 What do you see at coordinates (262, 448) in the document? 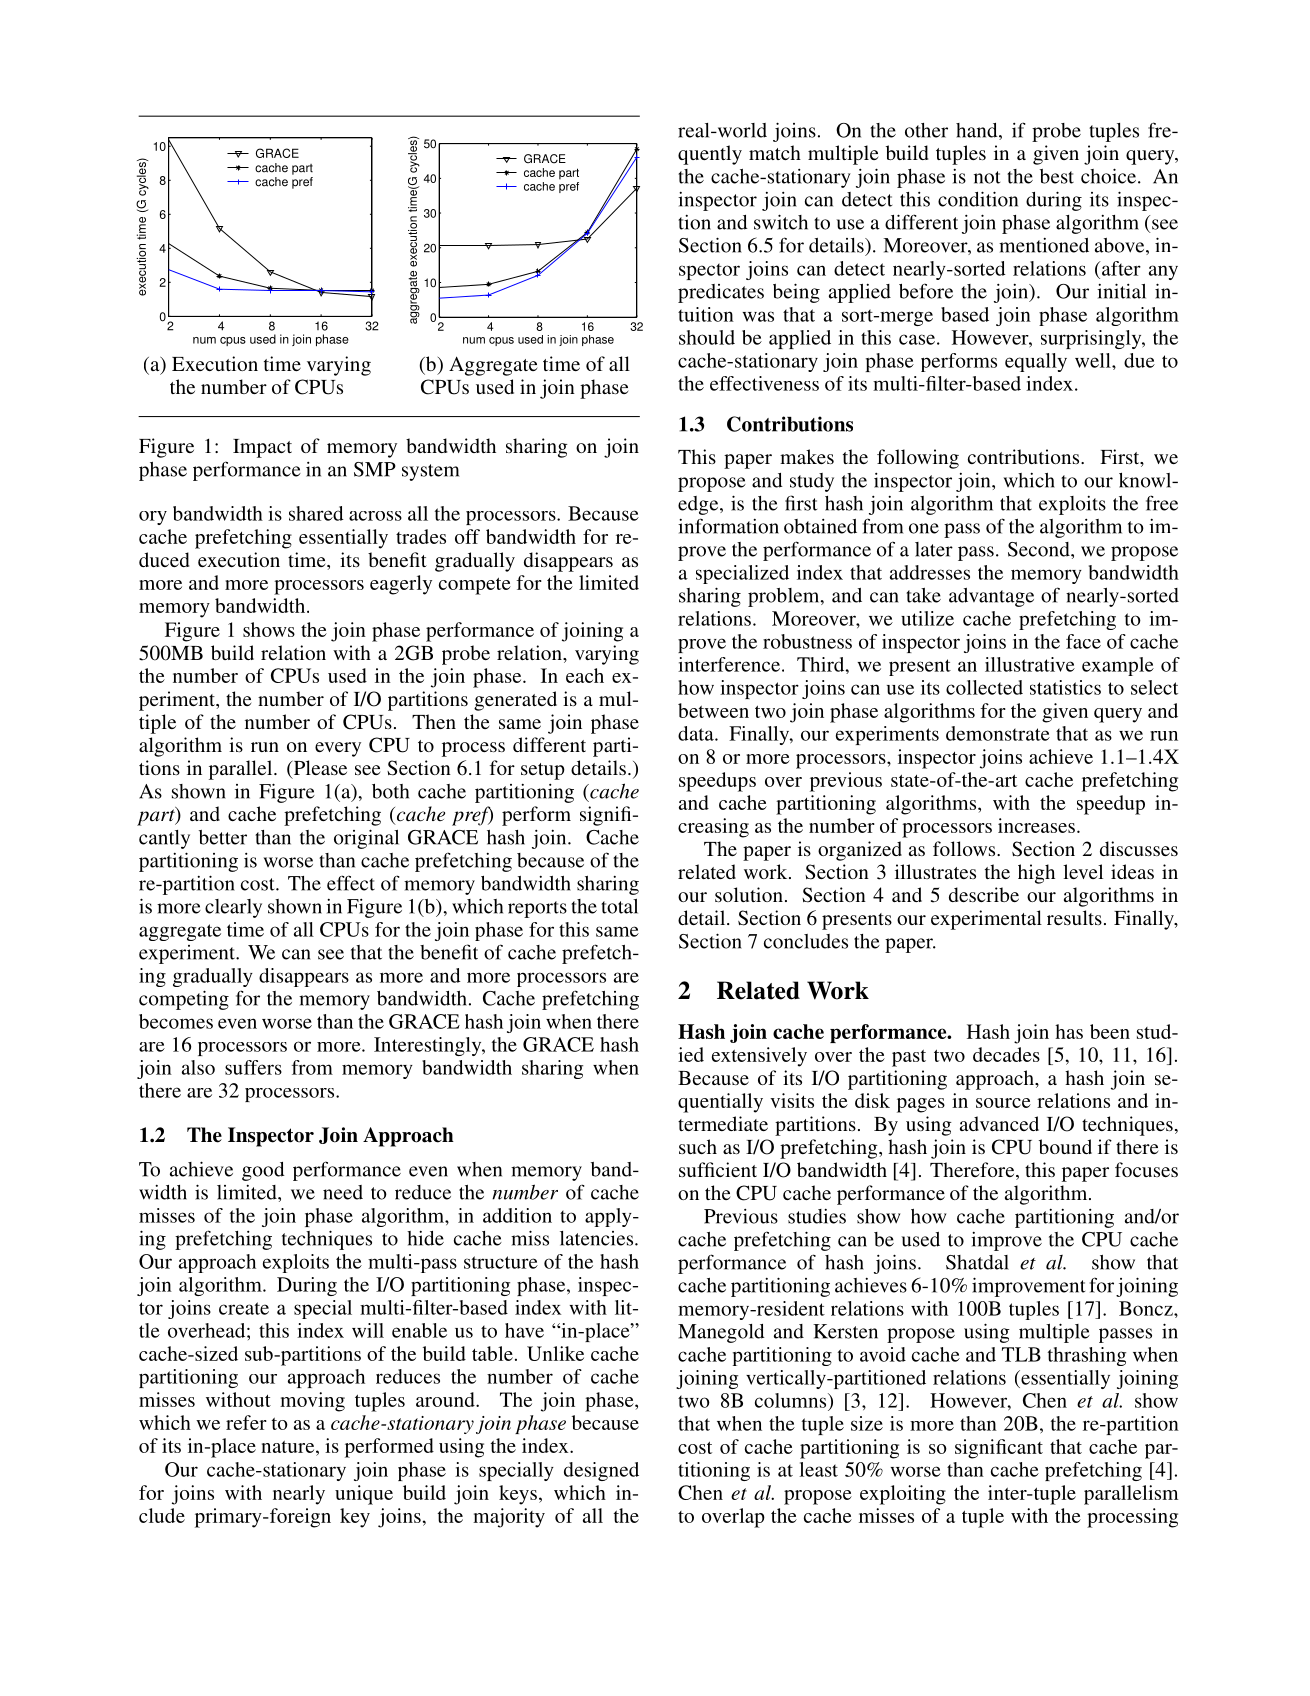
I see `Impact` at bounding box center [262, 448].
